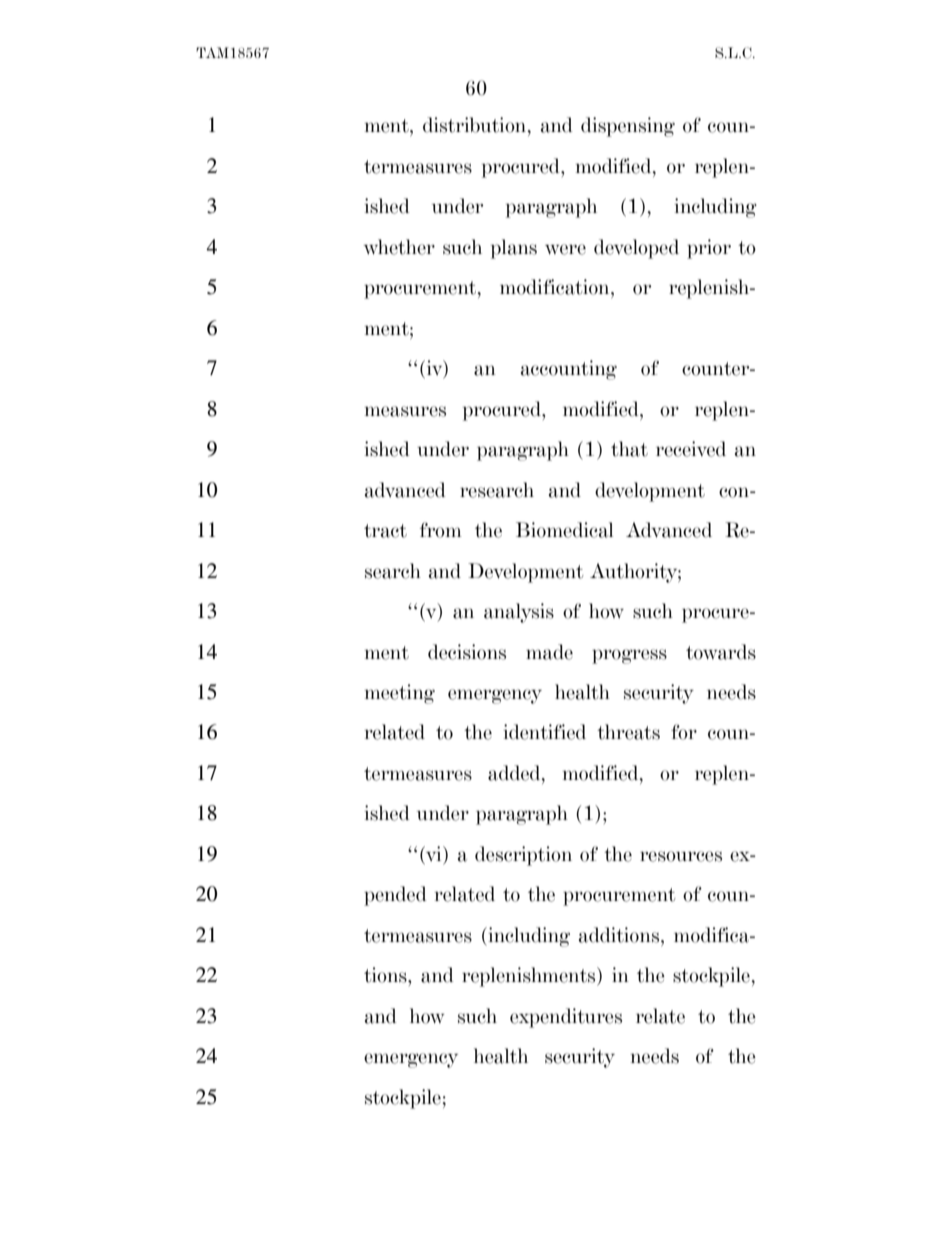  I want to click on Biomedical, so click(564, 530).
